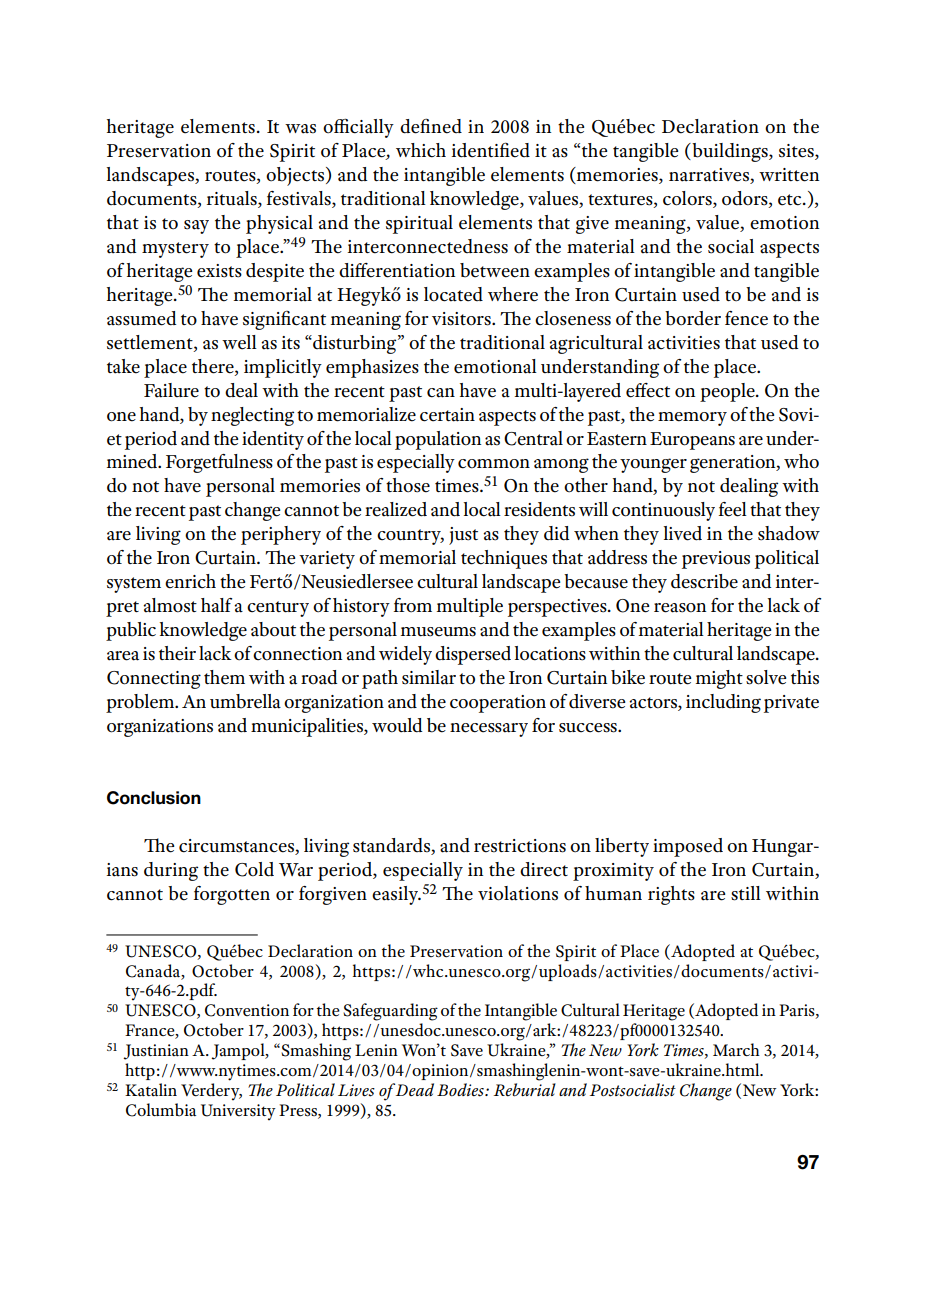 The height and width of the screenshot is (1314, 926). Describe the element at coordinates (490, 150) in the screenshot. I see `identified` at that location.
